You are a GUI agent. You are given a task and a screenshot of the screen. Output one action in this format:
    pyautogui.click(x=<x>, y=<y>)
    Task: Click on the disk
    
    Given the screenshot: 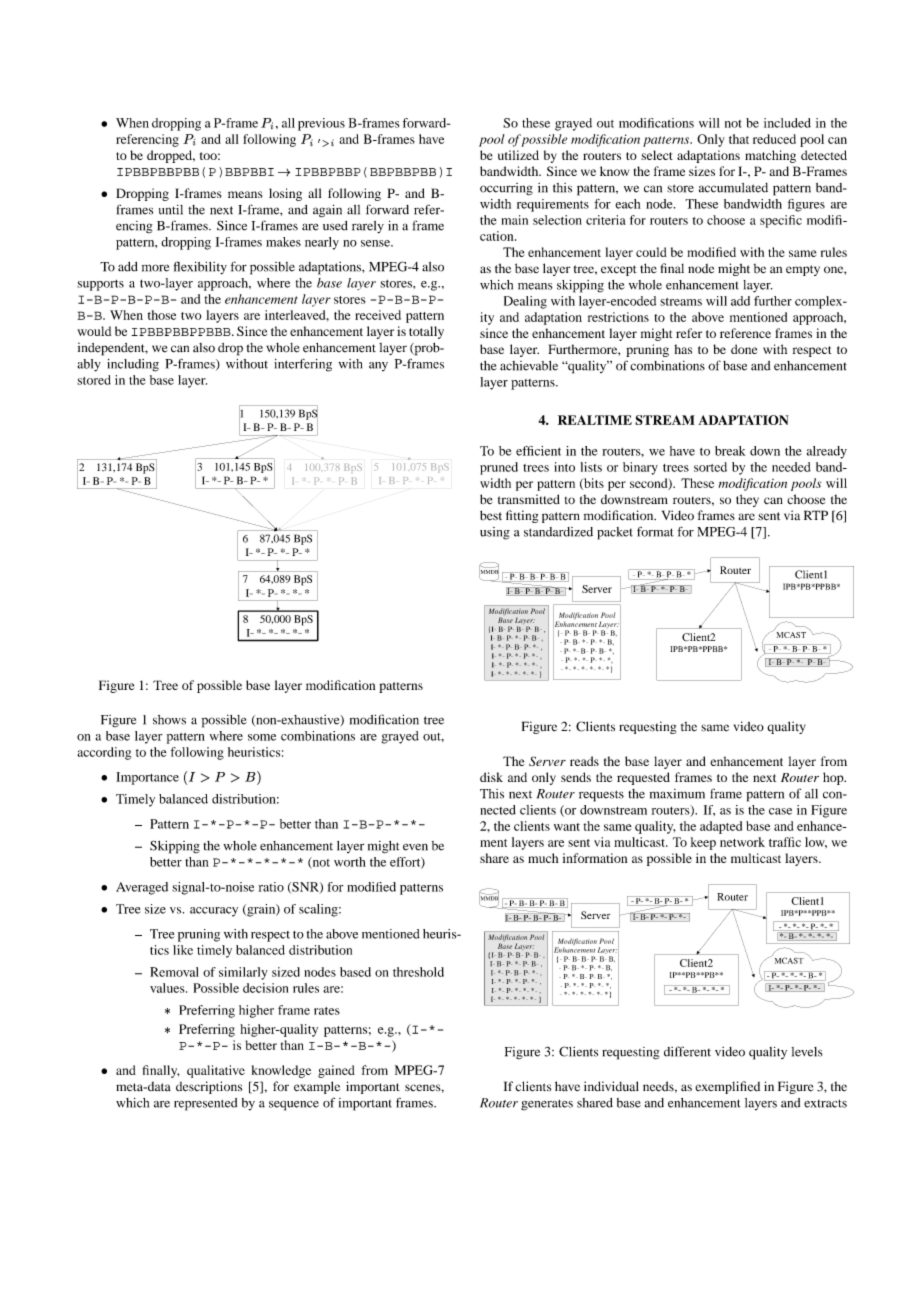 What is the action you would take?
    pyautogui.click(x=491, y=777)
